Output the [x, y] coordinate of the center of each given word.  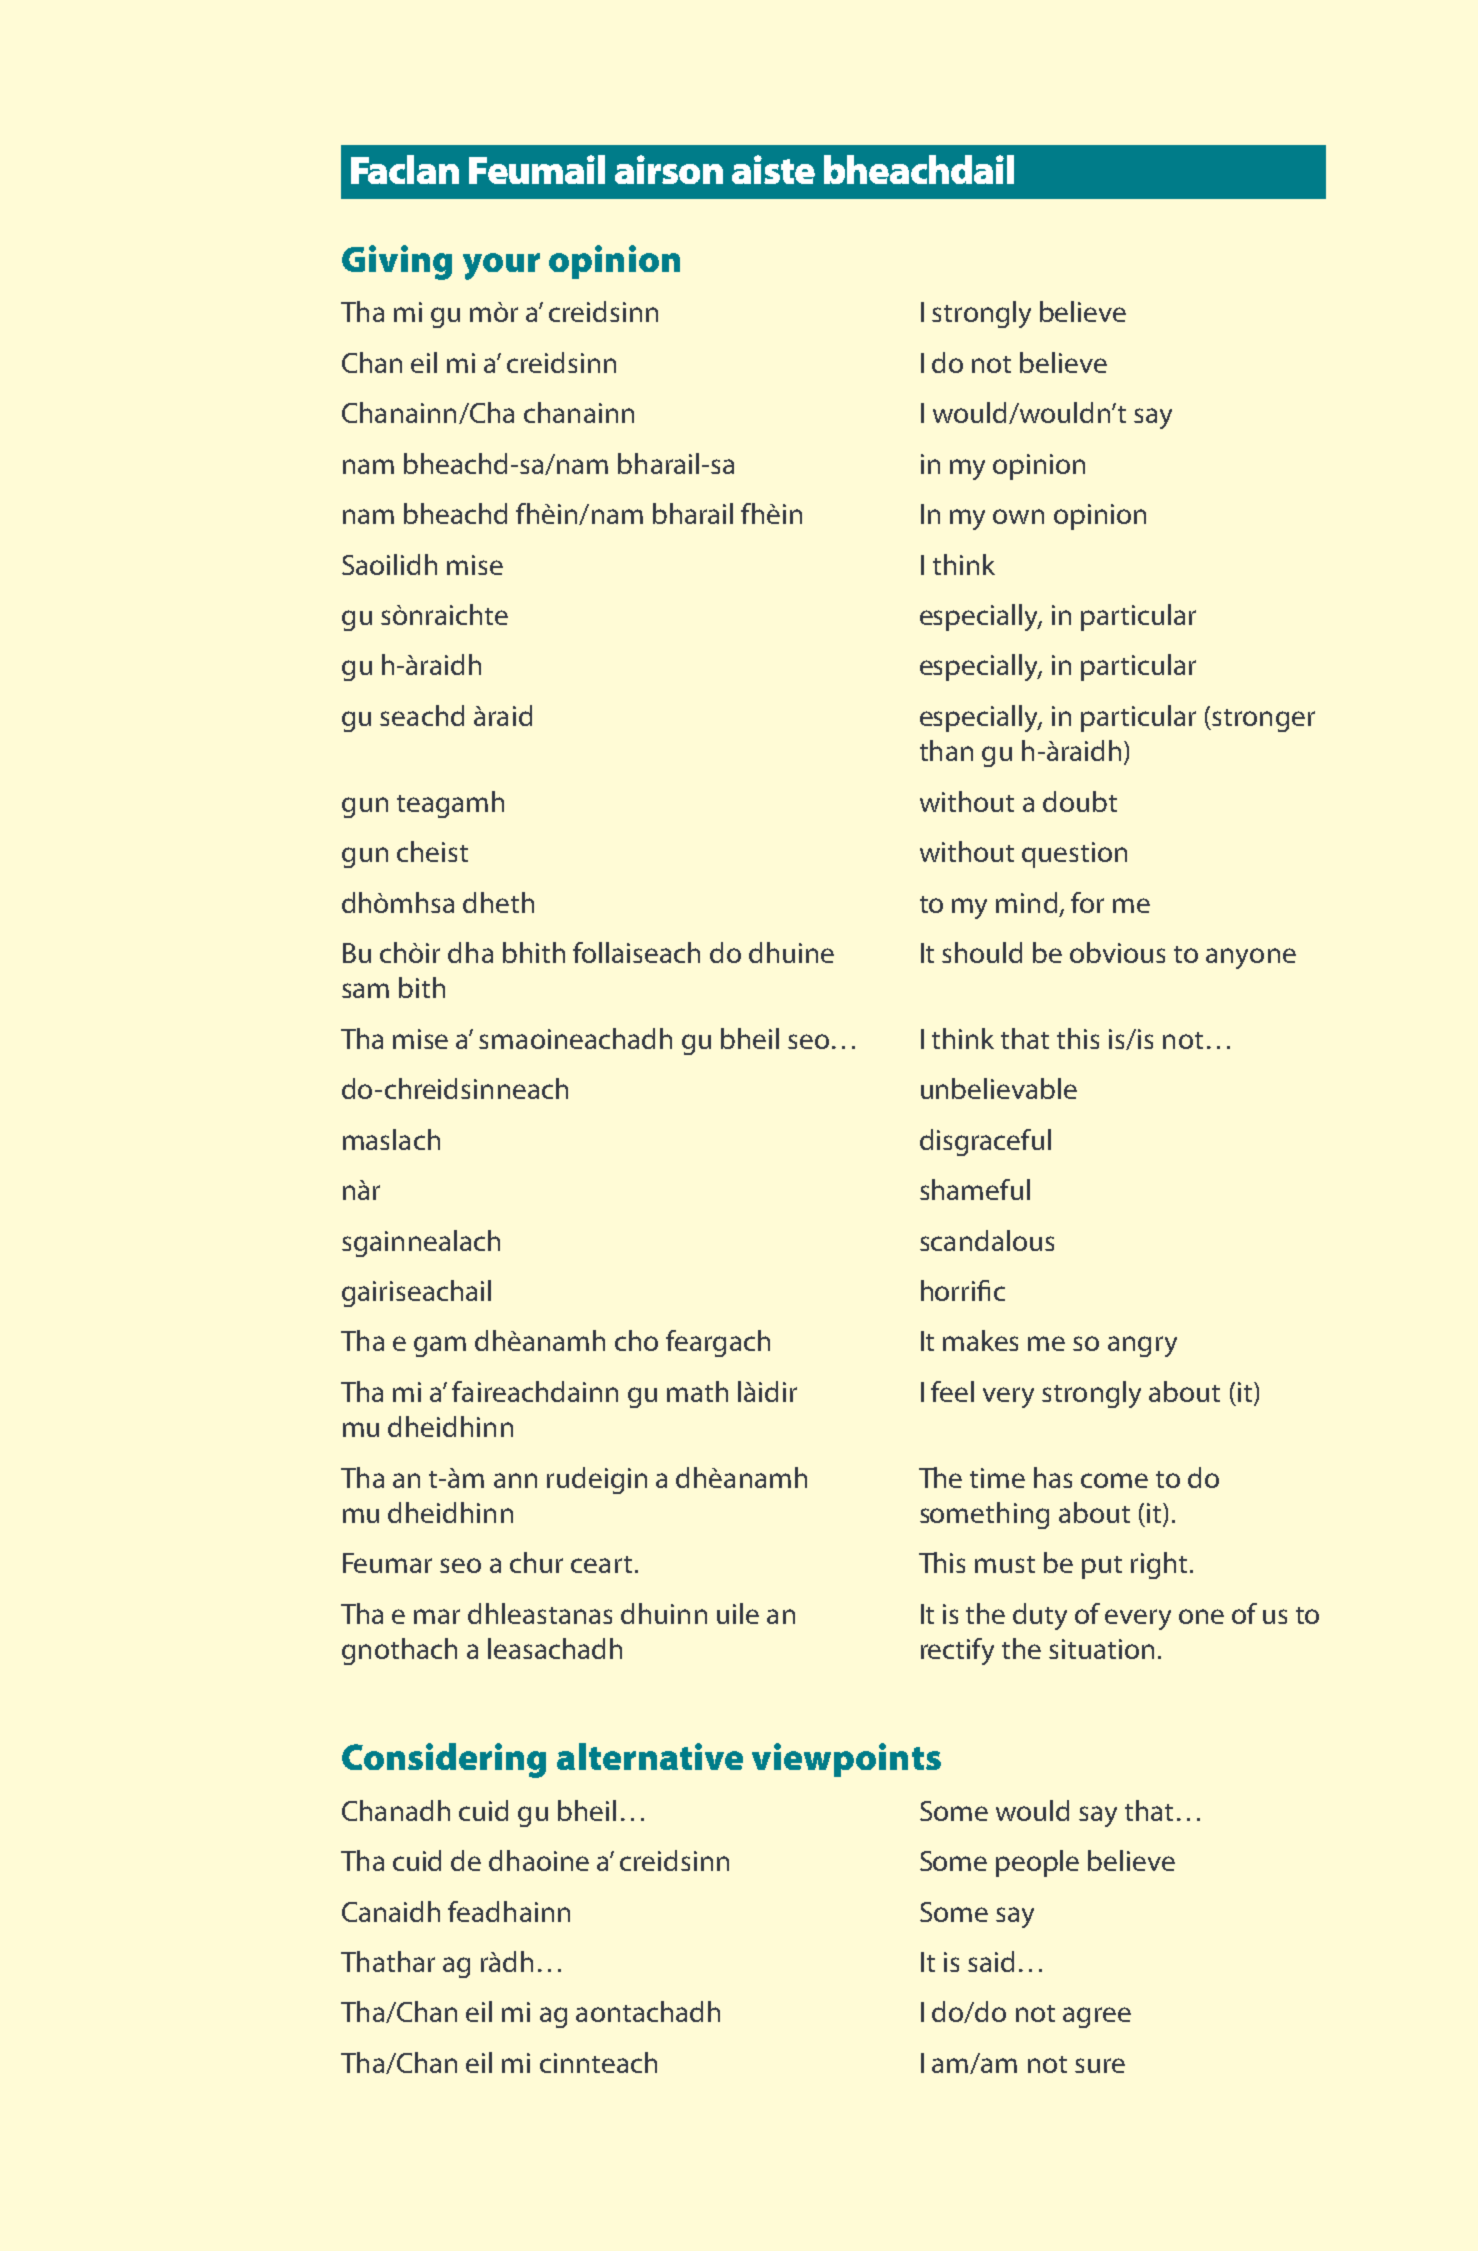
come [1114, 1480]
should [982, 952]
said [991, 1961]
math [697, 1391]
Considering [444, 1760]
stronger [1262, 720]
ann [515, 1480]
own [1018, 516]
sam [365, 990]
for [1087, 902]
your [501, 266]
